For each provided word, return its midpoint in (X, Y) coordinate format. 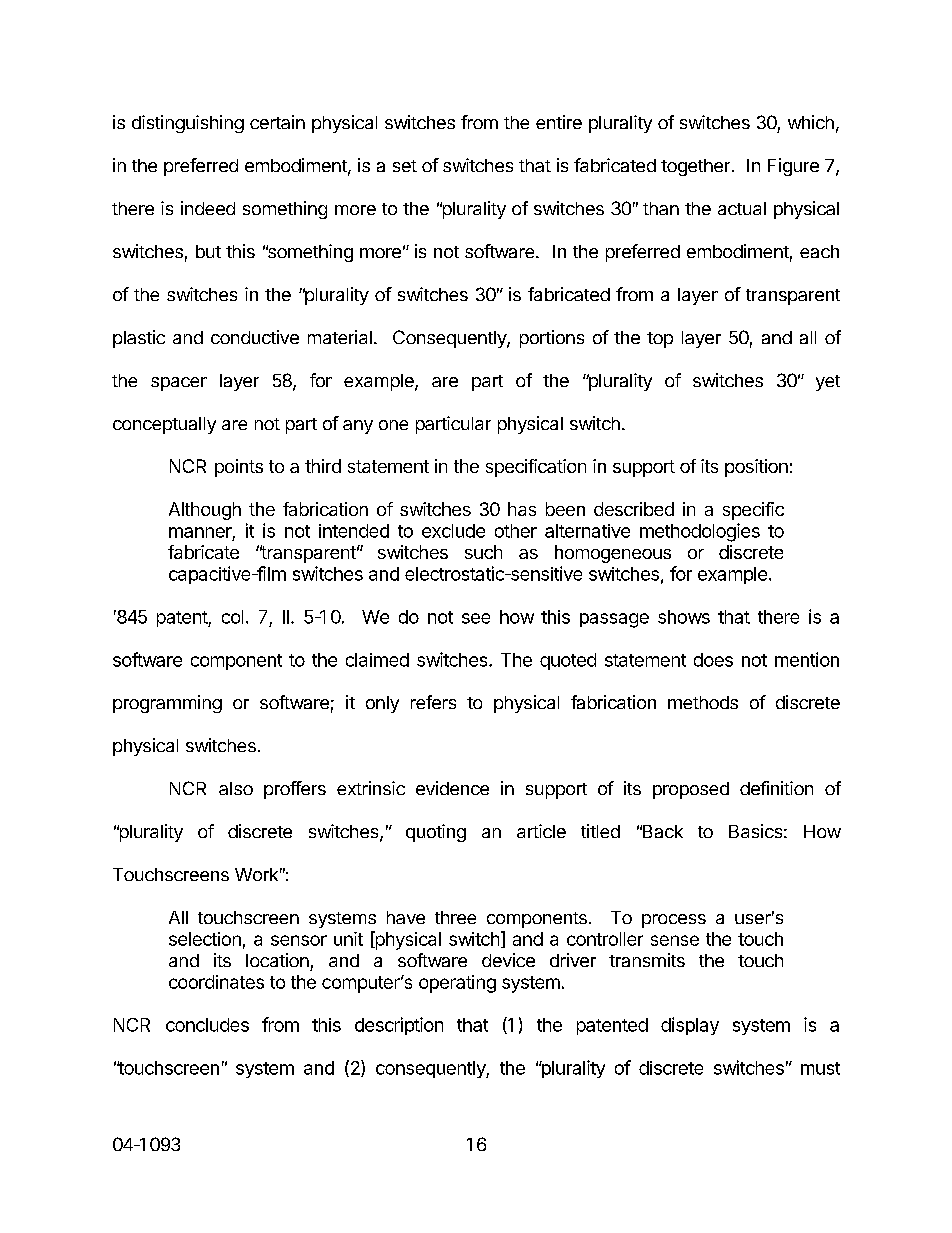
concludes (207, 1025)
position (756, 468)
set (405, 166)
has (522, 509)
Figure (793, 167)
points (239, 468)
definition (776, 788)
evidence (452, 788)
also (236, 788)
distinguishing (188, 124)
